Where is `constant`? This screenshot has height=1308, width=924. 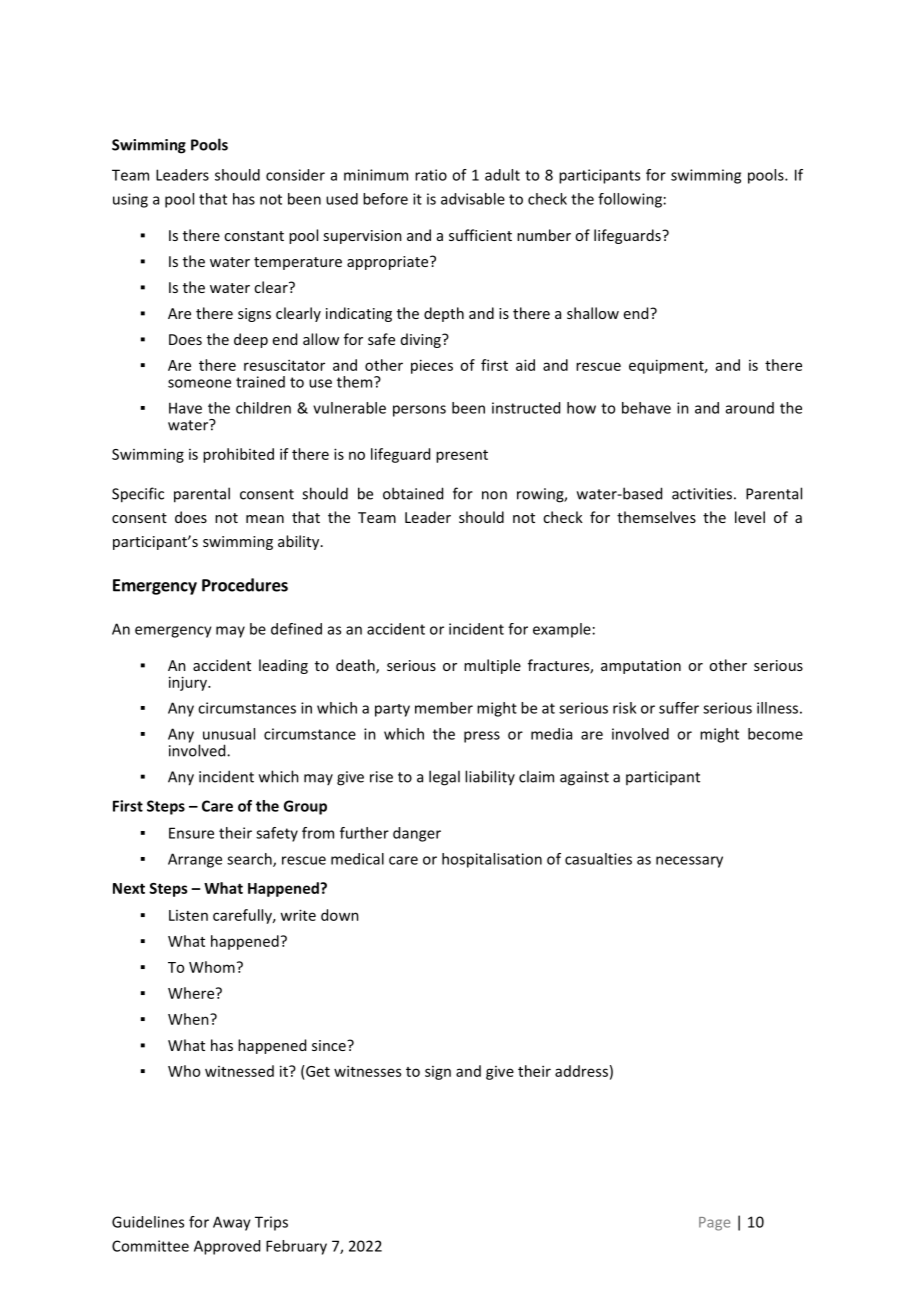 constant is located at coordinates (254, 236).
